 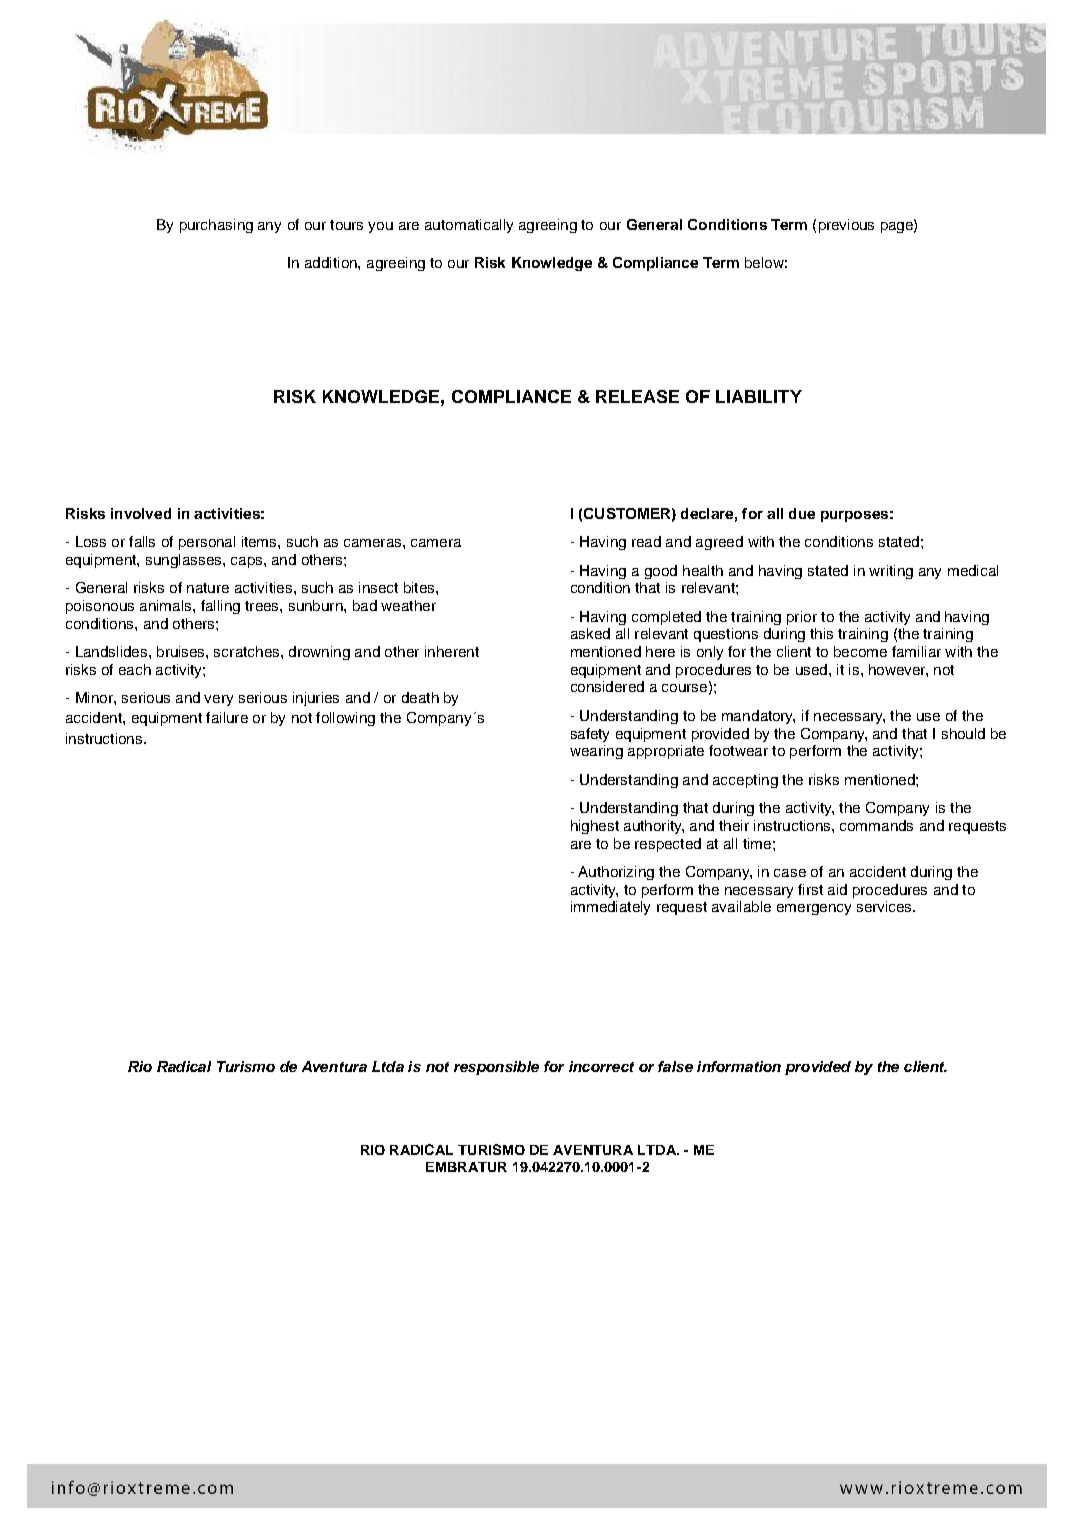 What do you see at coordinates (141, 513) in the image?
I see `involved` at bounding box center [141, 513].
